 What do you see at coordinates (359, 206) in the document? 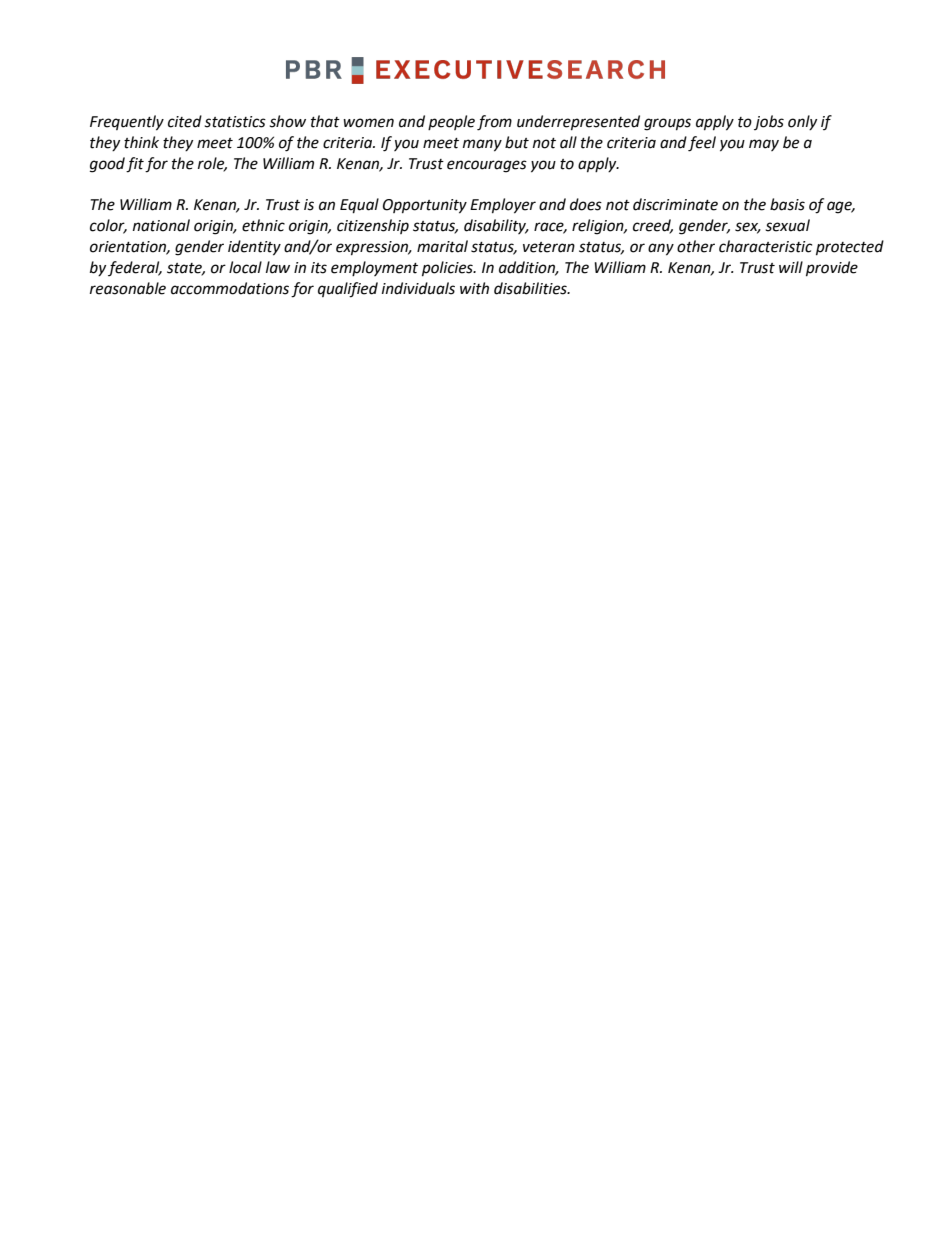
I see `Equal` at bounding box center [359, 206].
